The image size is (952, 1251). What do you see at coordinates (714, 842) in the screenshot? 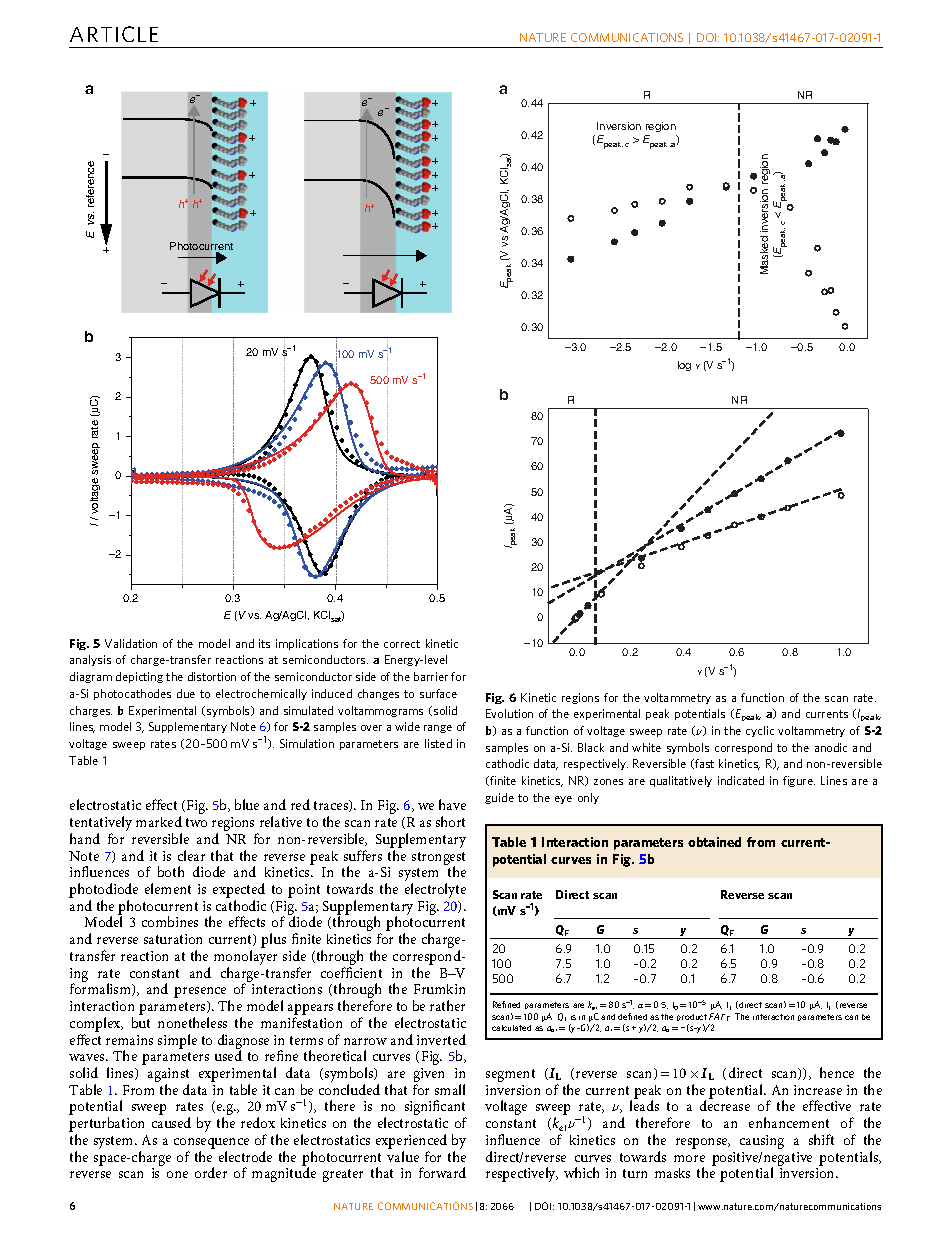
I see `obtained` at bounding box center [714, 842].
